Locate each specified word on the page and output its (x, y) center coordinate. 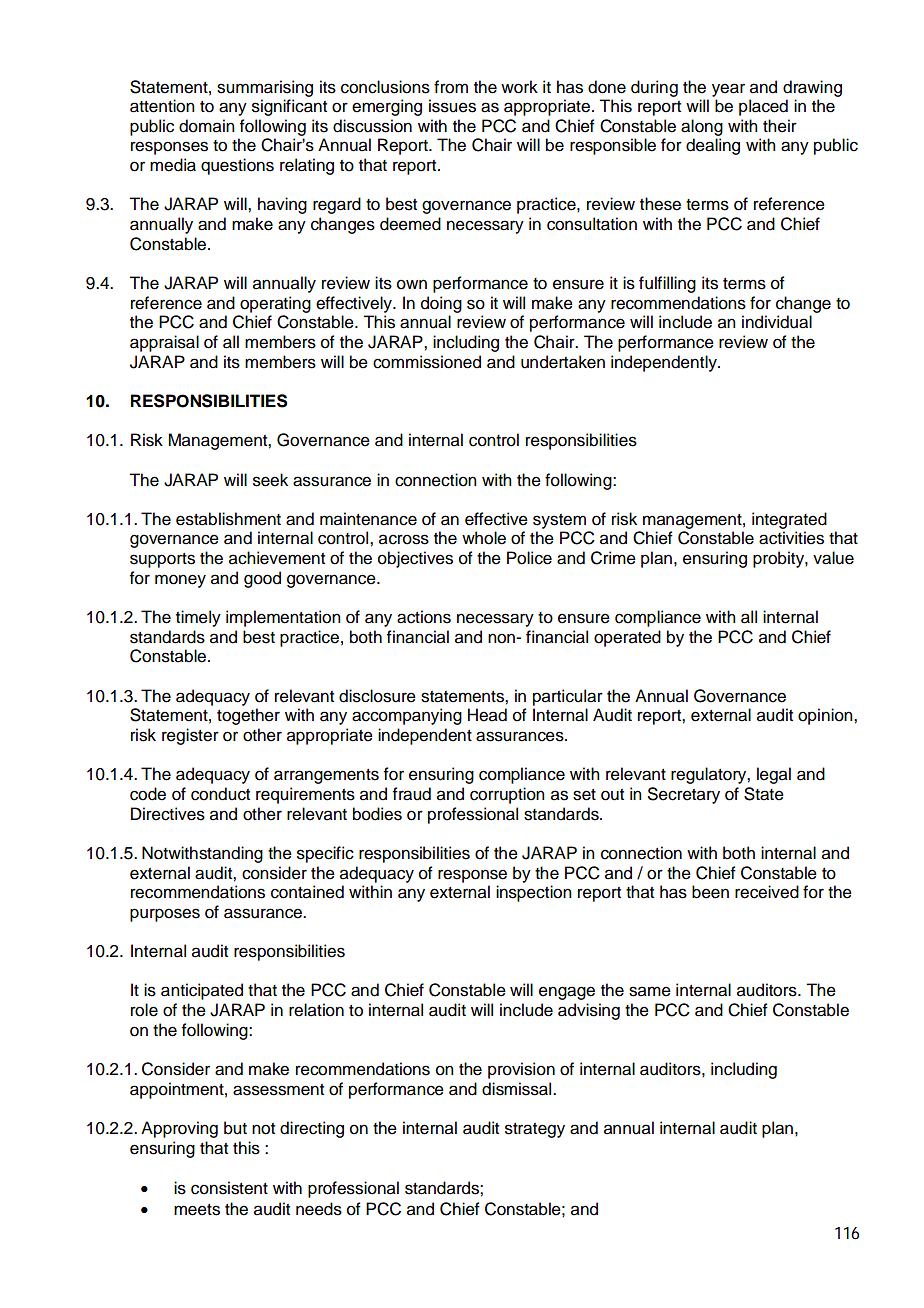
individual (777, 322)
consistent (229, 1188)
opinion (826, 716)
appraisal (164, 343)
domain (207, 126)
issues (452, 106)
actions (424, 617)
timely (198, 618)
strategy (535, 1130)
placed (763, 107)
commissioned (427, 362)
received (767, 892)
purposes (165, 915)
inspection (534, 893)
